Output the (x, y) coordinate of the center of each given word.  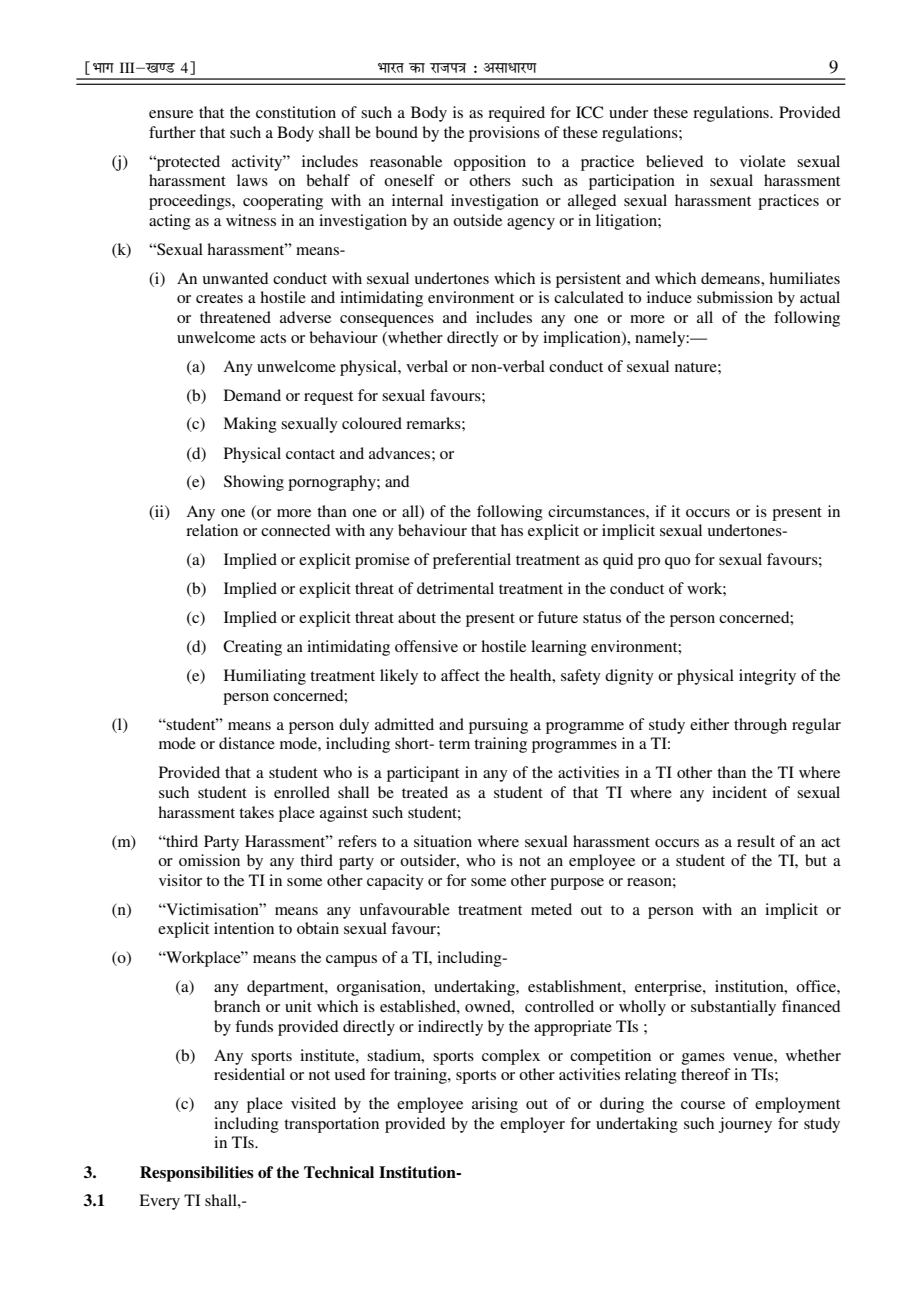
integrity (767, 677)
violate (763, 161)
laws (252, 180)
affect (460, 675)
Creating (252, 648)
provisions (504, 134)
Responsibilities (197, 1174)
